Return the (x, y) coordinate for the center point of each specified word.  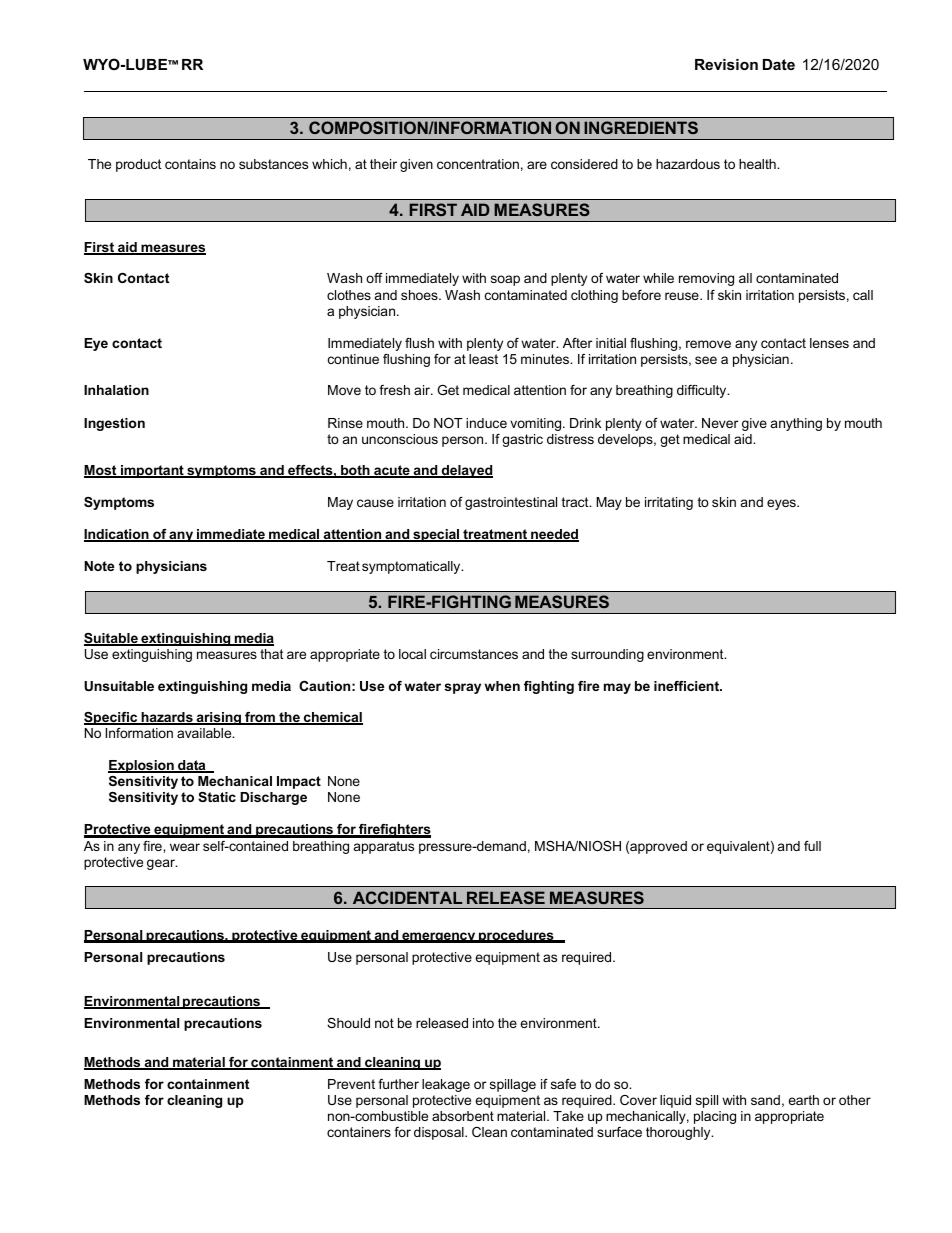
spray (463, 688)
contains (190, 164)
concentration (478, 164)
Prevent (351, 1084)
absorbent (463, 1116)
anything (796, 424)
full (812, 846)
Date (779, 64)
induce (486, 423)
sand (765, 1100)
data (192, 766)
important (152, 471)
